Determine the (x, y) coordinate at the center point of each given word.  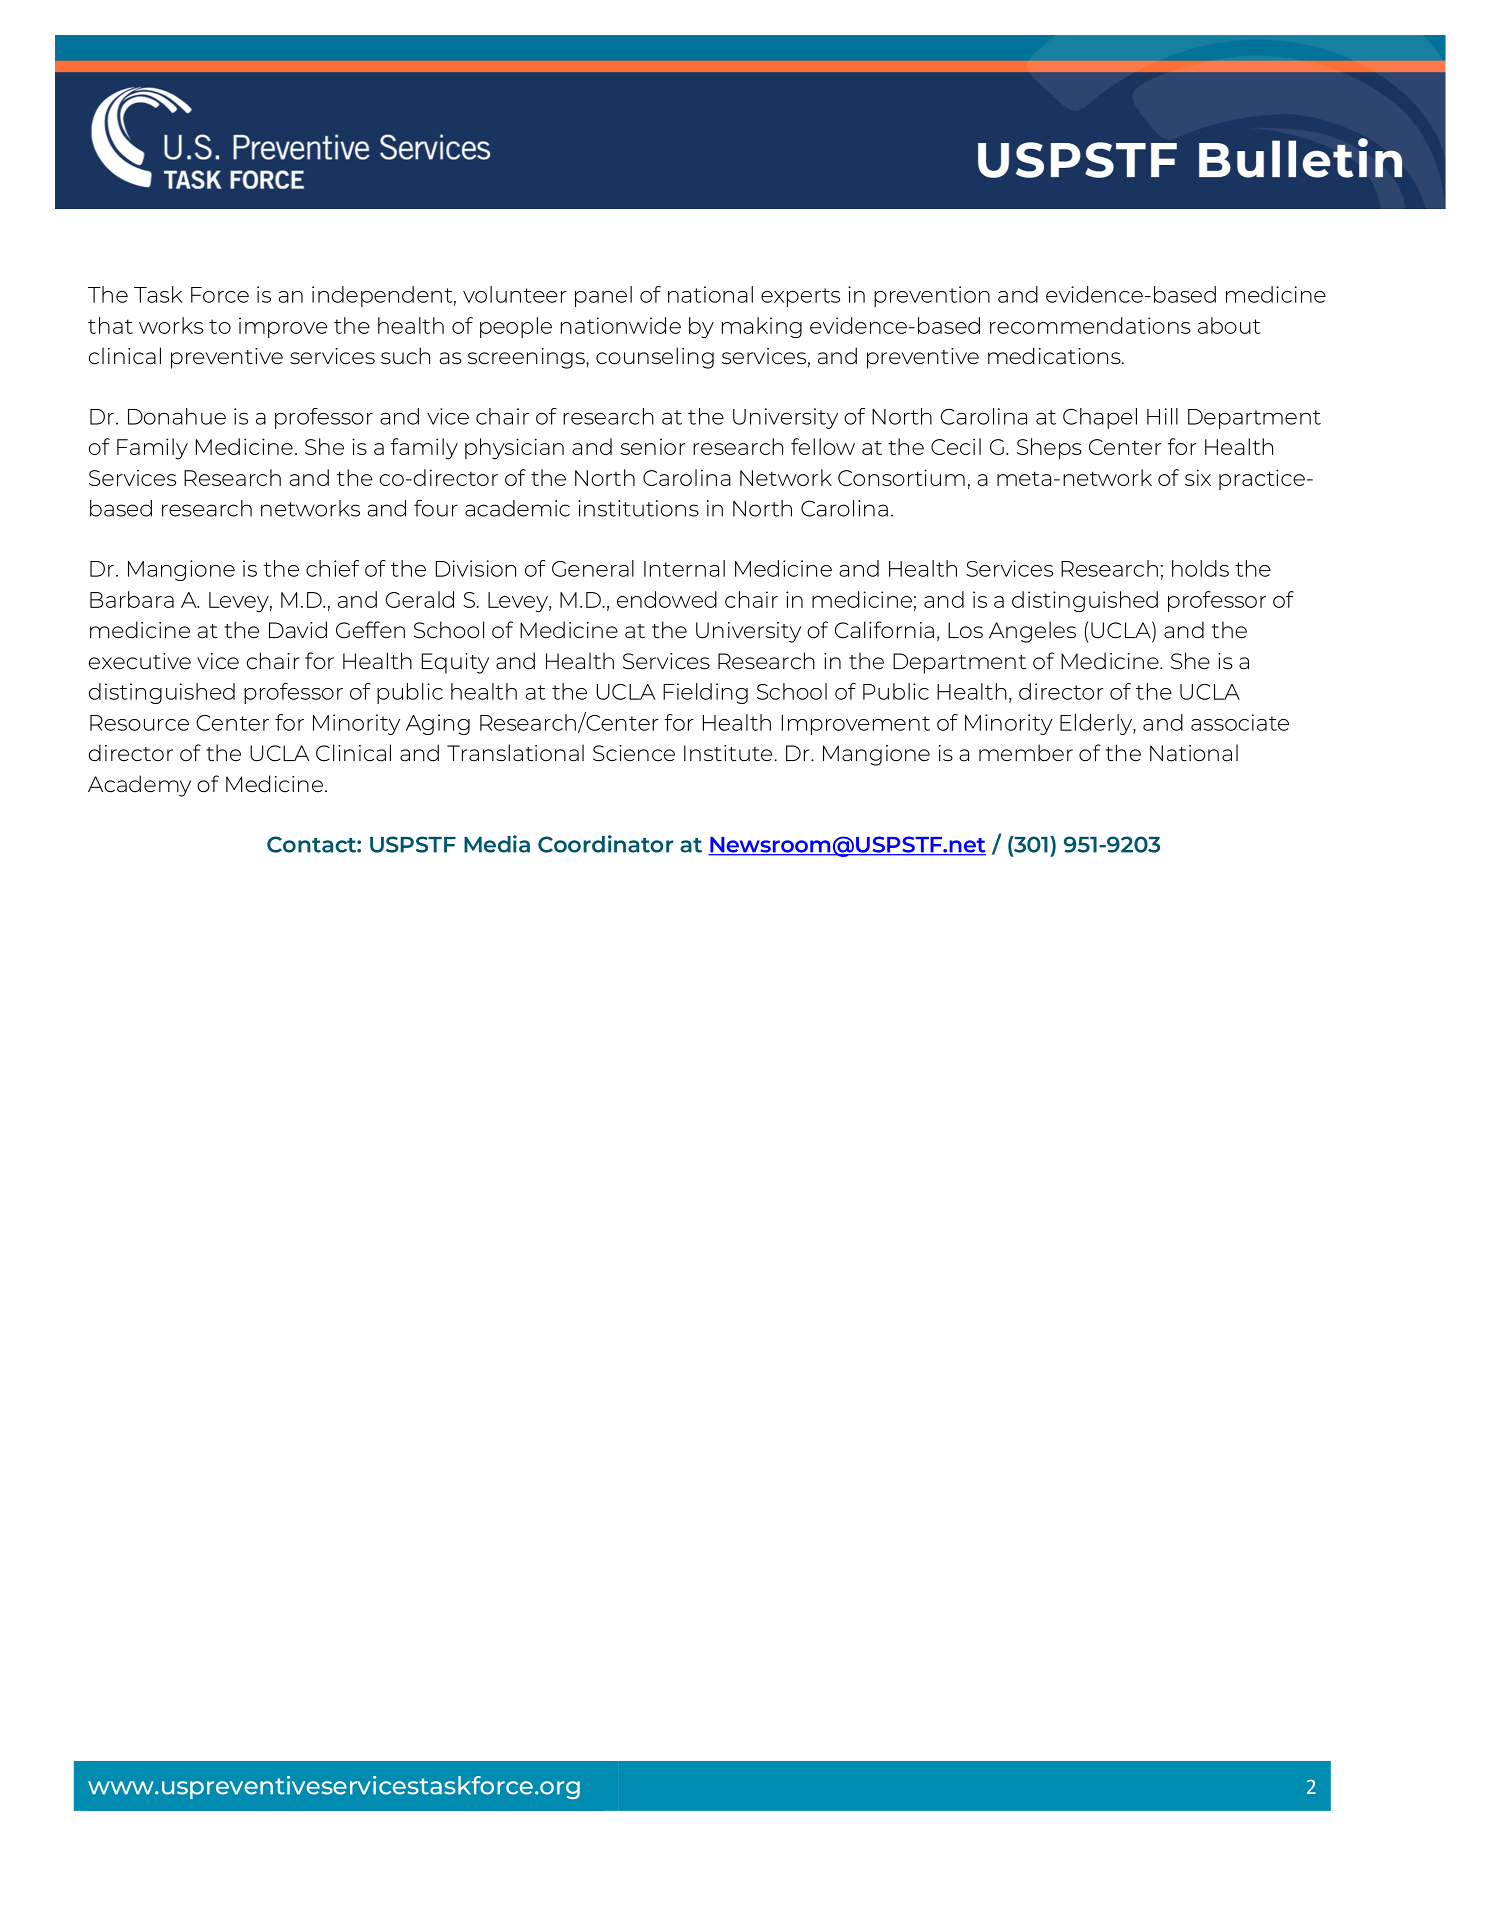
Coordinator (605, 844)
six (1198, 477)
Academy (139, 786)
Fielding (705, 693)
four (436, 508)
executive (140, 661)
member (1026, 753)
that (110, 325)
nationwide (621, 325)
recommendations (1090, 325)
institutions (638, 508)
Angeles (1032, 632)
